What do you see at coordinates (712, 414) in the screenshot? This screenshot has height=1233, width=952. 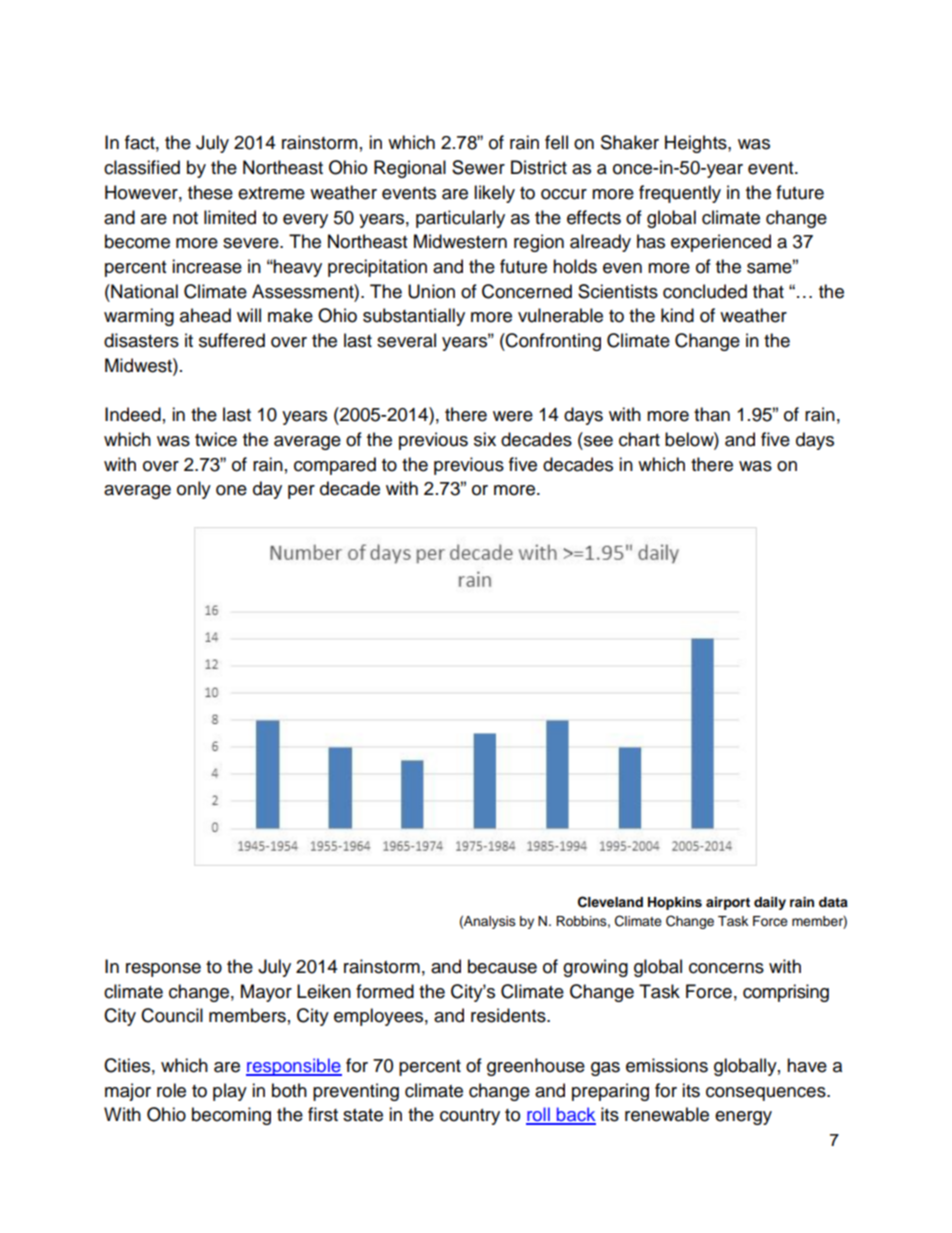 I see `than` at bounding box center [712, 414].
